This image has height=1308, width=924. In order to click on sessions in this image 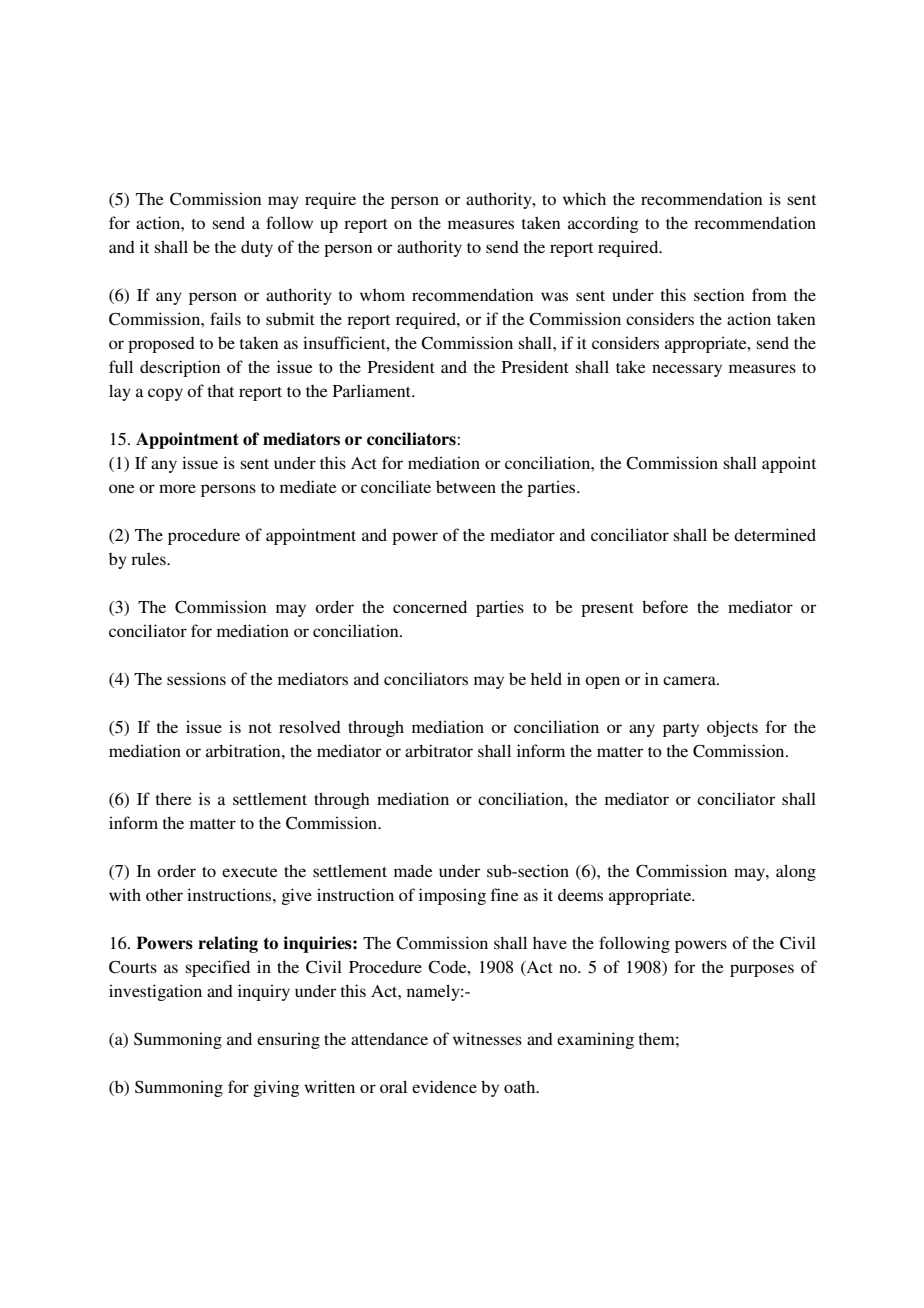, I will do `click(196, 678)`.
